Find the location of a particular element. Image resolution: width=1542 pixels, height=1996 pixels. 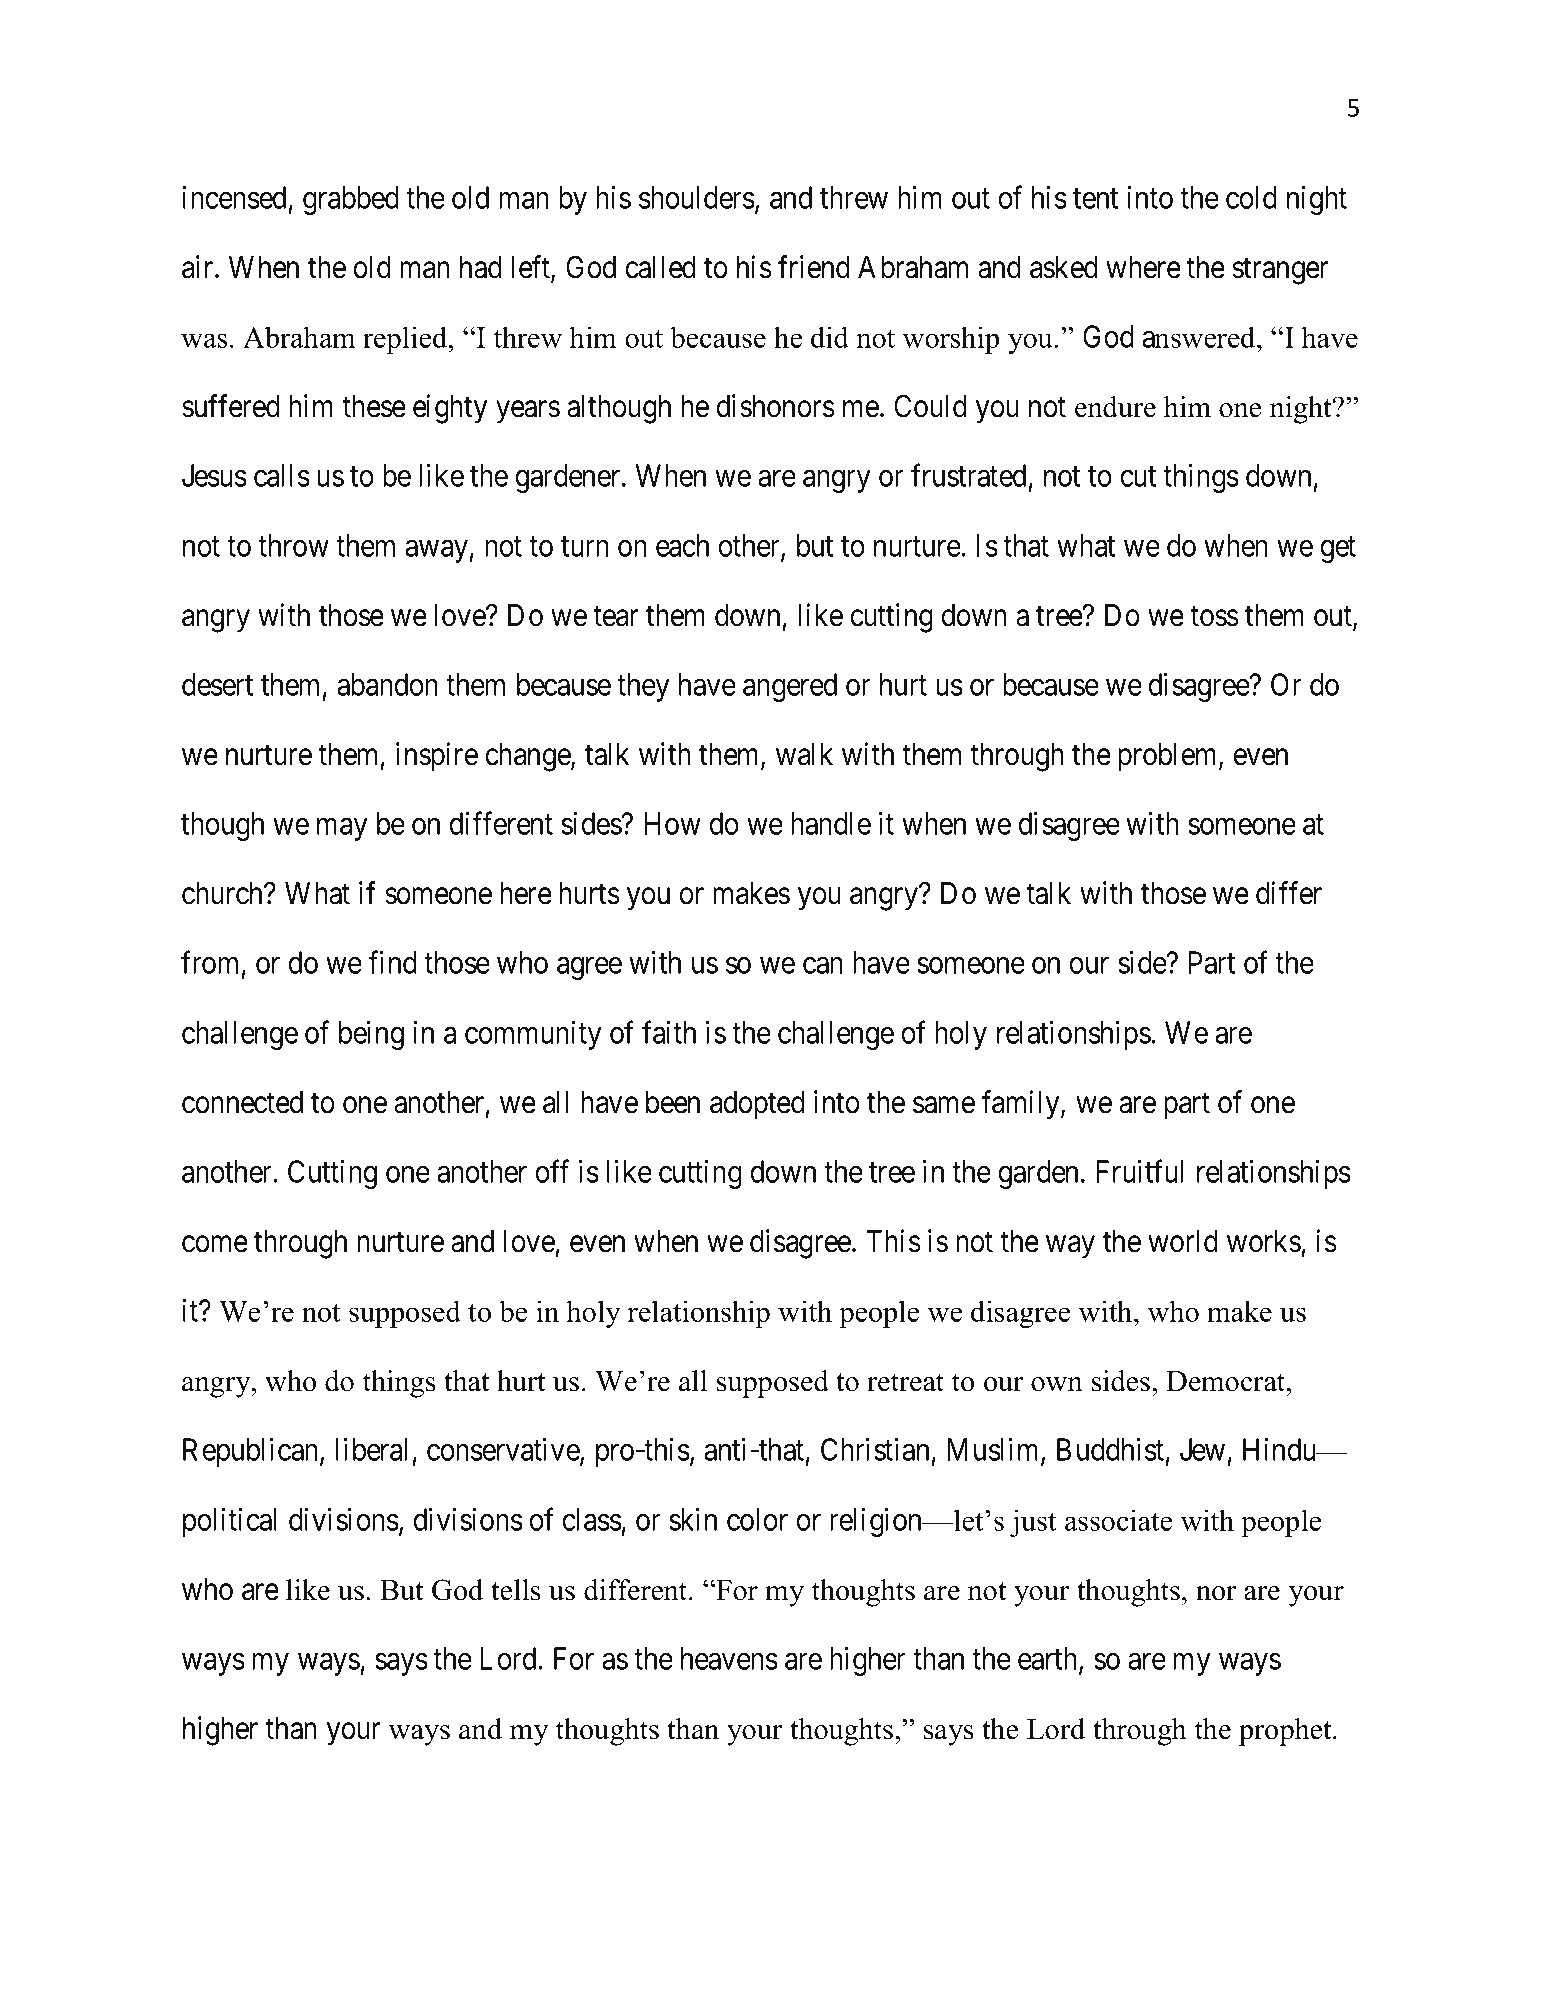

heavens is located at coordinates (729, 1658).
